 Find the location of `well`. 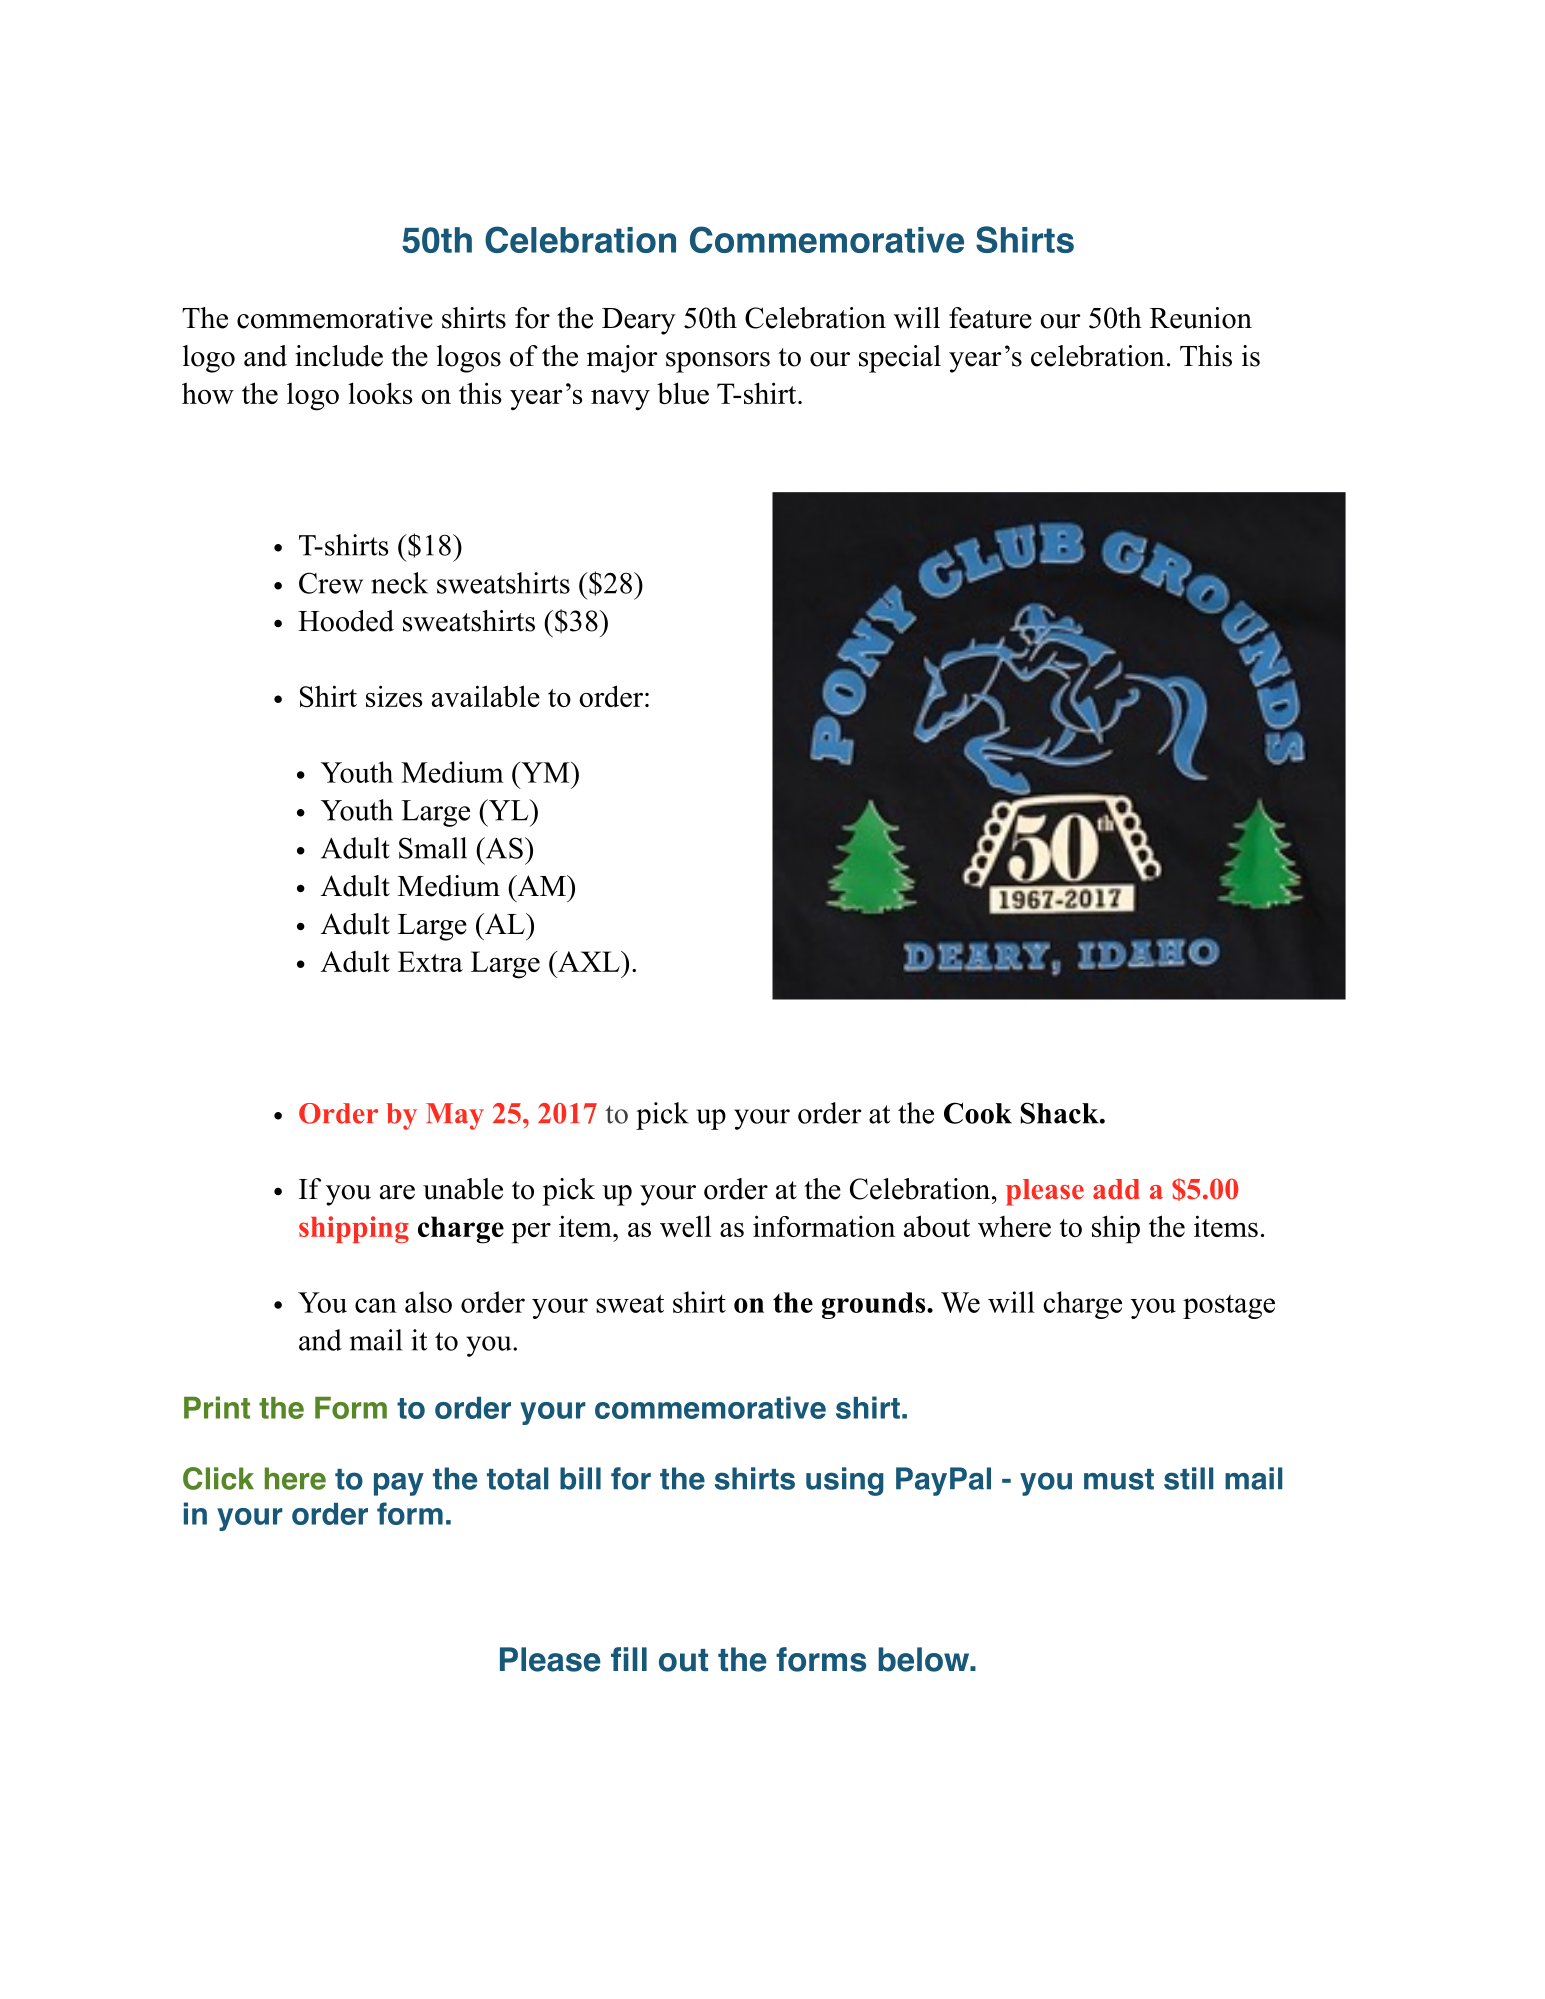

well is located at coordinates (685, 1226).
